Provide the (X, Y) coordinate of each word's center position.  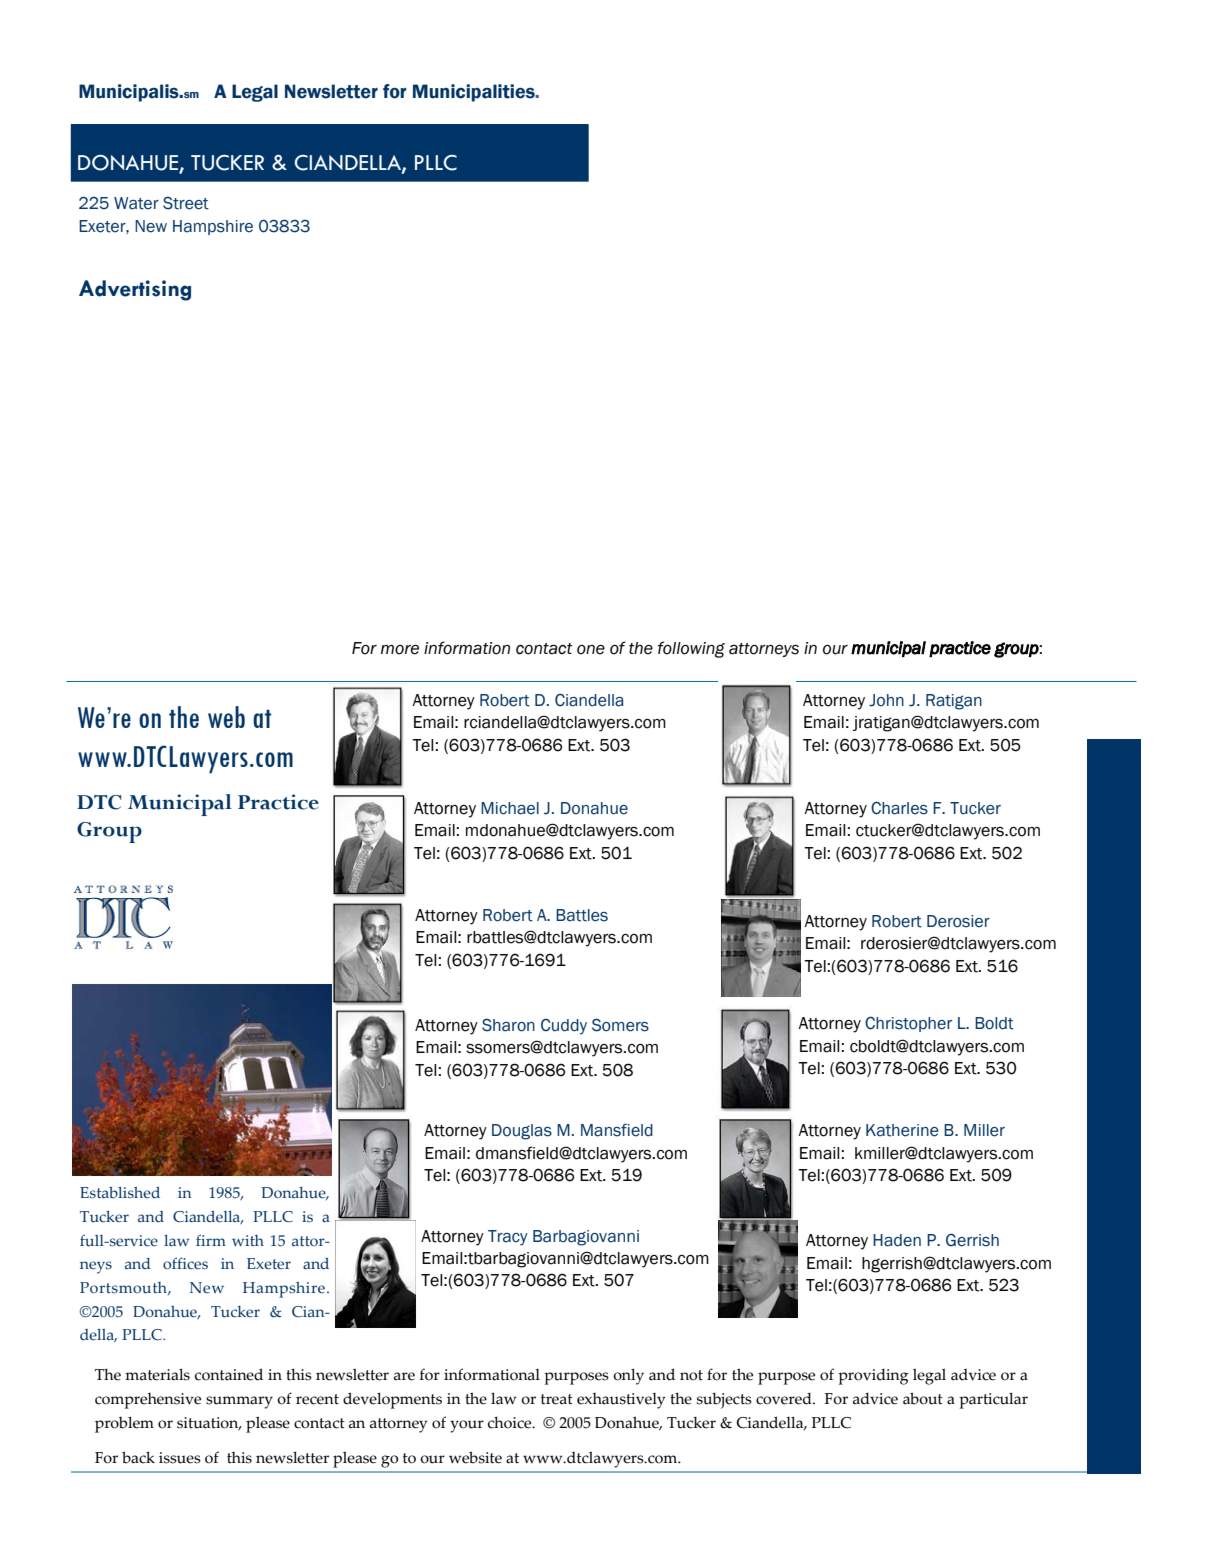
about (923, 1398)
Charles (899, 808)
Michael (510, 808)
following (691, 649)
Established (120, 1193)
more (400, 650)
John (886, 700)
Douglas (522, 1132)
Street (186, 203)
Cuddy (564, 1027)
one (591, 650)
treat (557, 1399)
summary (239, 1402)
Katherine (902, 1130)
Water (136, 203)
